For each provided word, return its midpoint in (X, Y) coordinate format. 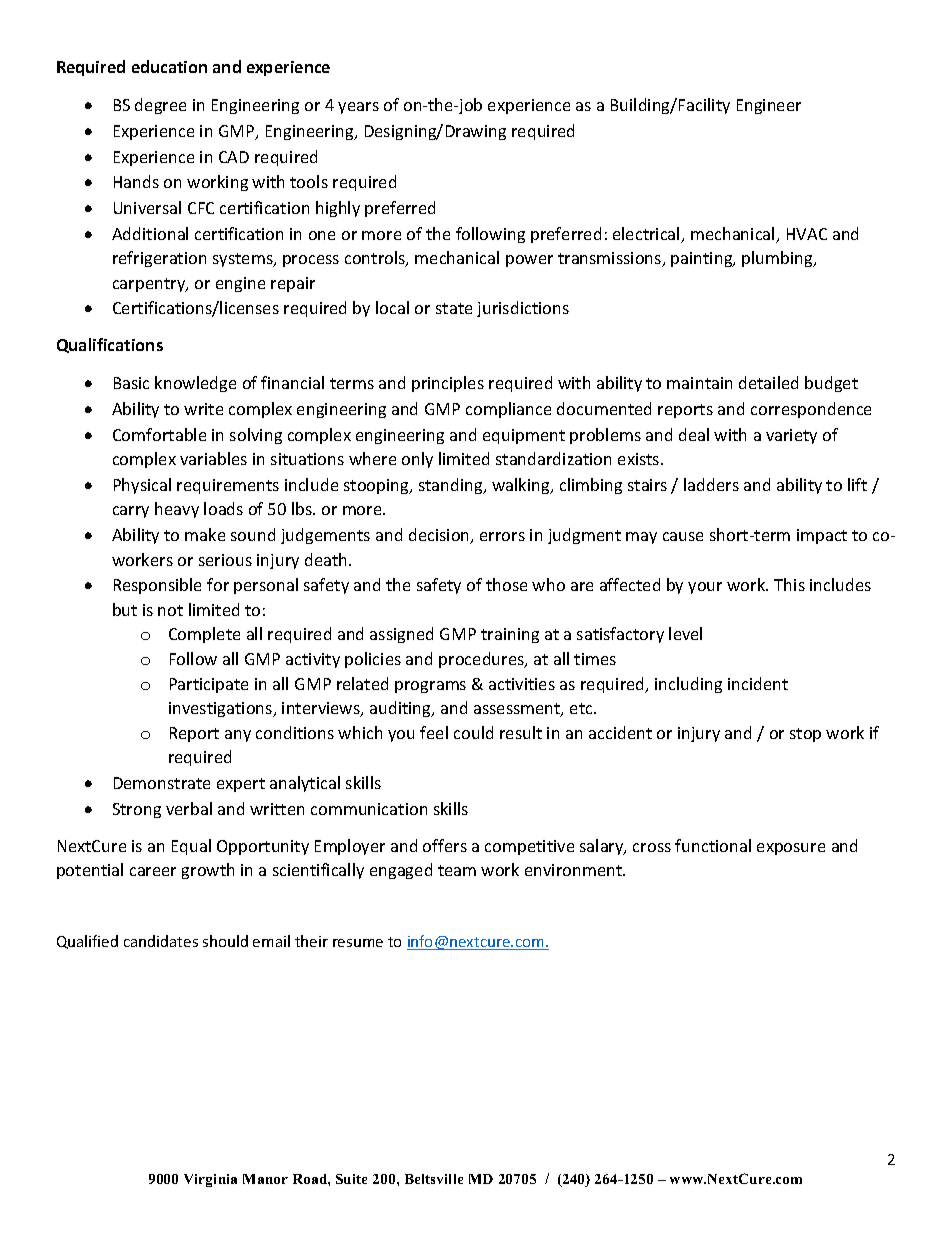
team (457, 870)
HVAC (807, 234)
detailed (768, 382)
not (170, 610)
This (789, 584)
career (153, 871)
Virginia (210, 1180)
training (510, 635)
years (358, 108)
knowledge (195, 384)
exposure (791, 849)
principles (448, 384)
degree (160, 106)
